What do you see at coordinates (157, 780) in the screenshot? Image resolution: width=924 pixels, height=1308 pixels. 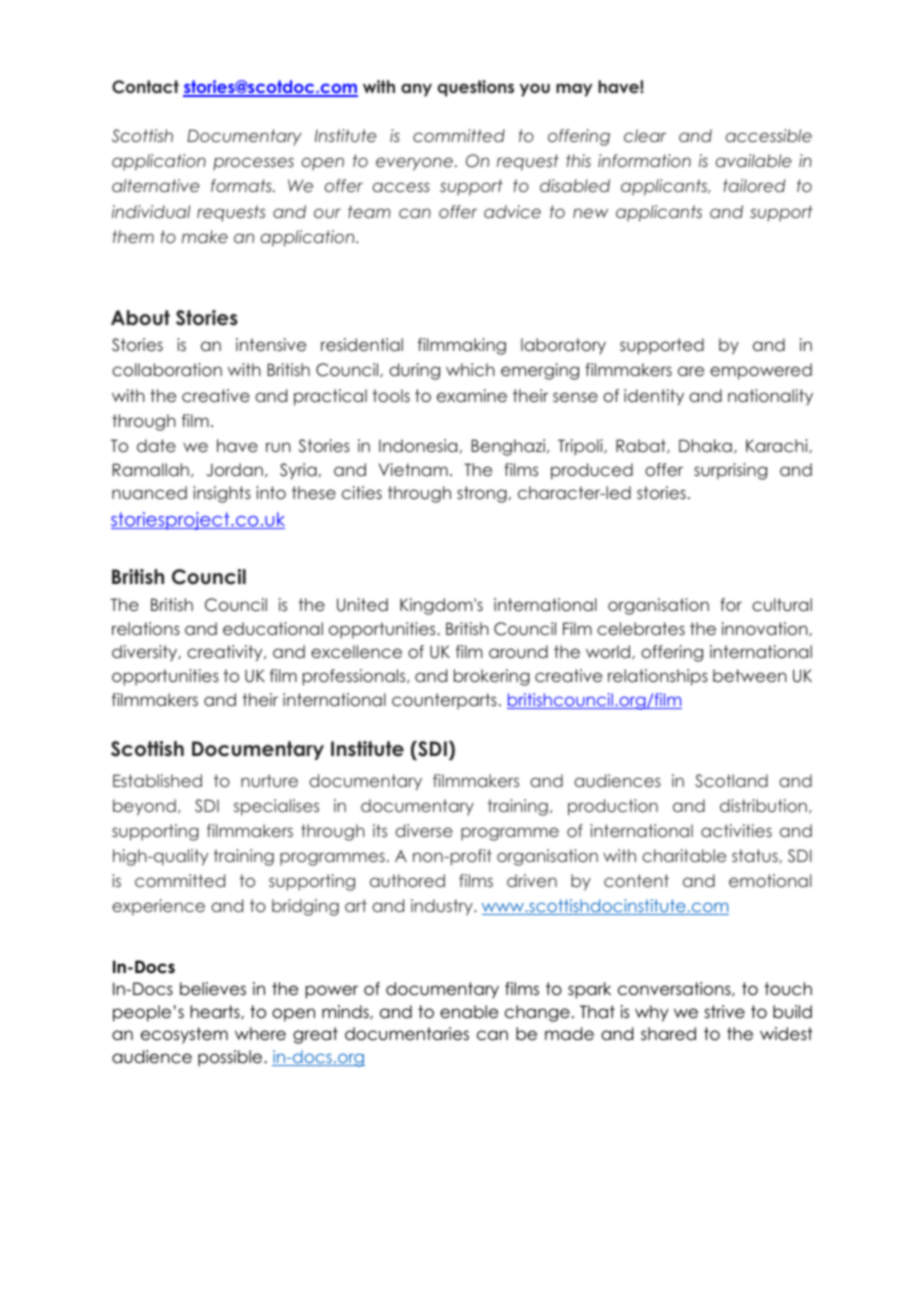 I see `Established` at bounding box center [157, 780].
